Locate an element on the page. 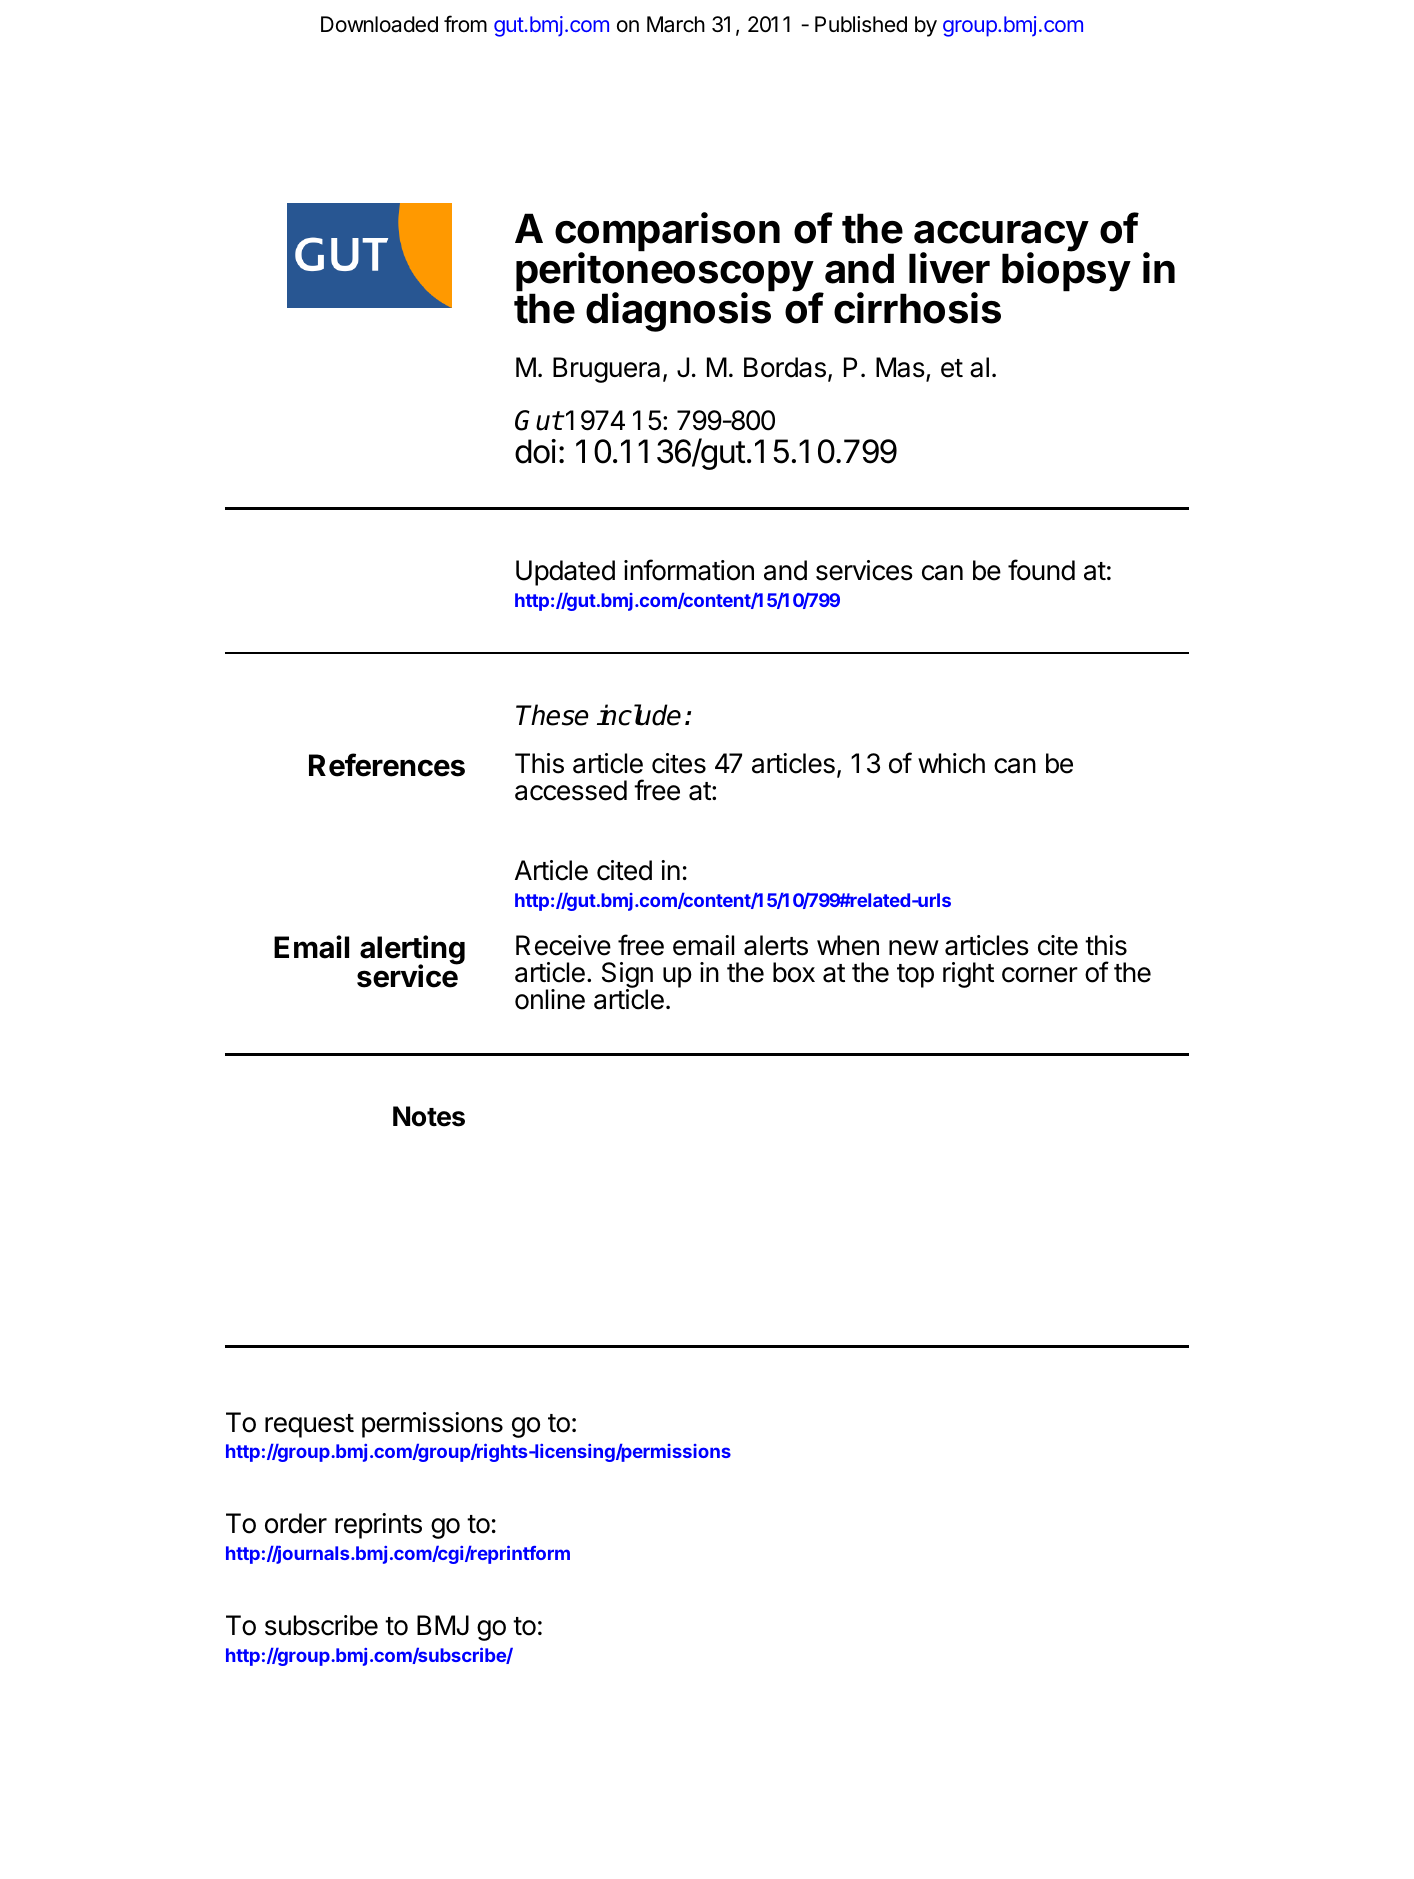 The image size is (1414, 1879). reprints is located at coordinates (378, 1526).
